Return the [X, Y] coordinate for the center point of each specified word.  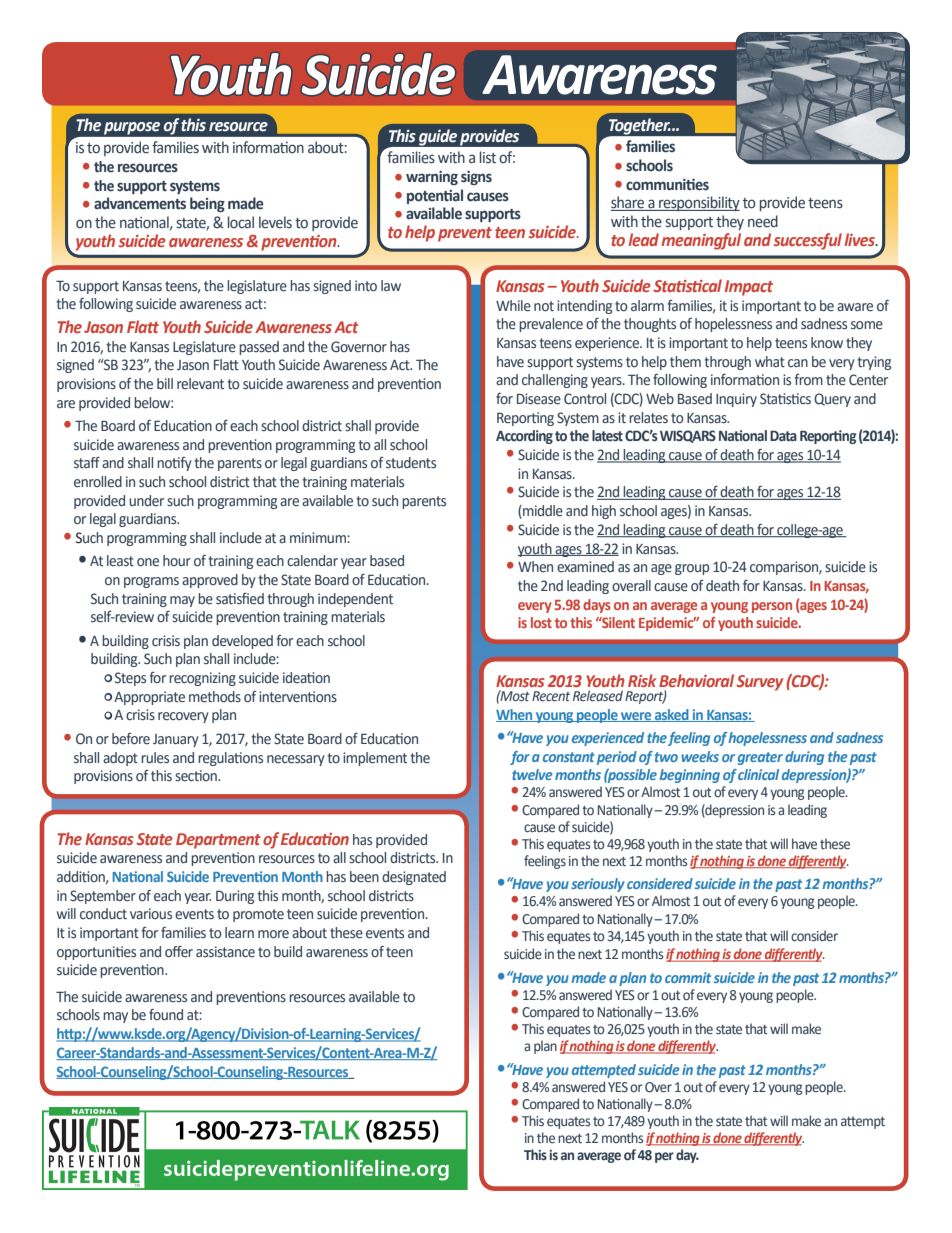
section [197, 775]
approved [210, 581]
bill [165, 383]
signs [476, 178]
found [166, 1014]
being [207, 204]
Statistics [785, 399]
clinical [758, 774]
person [772, 607]
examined [585, 566]
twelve [532, 774]
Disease [539, 399]
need [763, 221]
